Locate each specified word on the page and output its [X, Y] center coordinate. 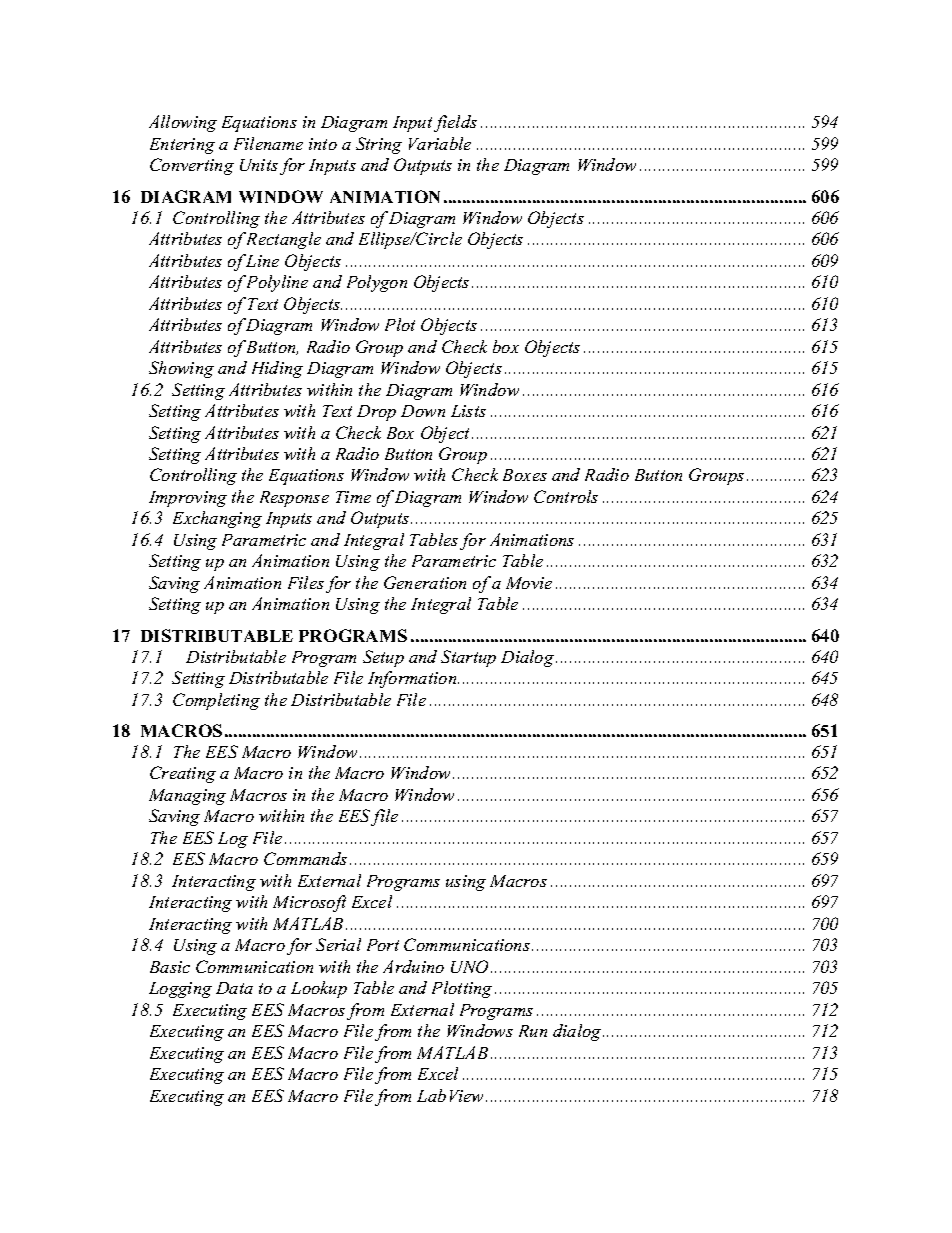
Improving [188, 499]
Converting [192, 166]
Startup [468, 658]
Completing [216, 701]
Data [234, 988]
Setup [383, 658]
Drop [376, 413]
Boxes [525, 475]
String [379, 145]
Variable [440, 143]
